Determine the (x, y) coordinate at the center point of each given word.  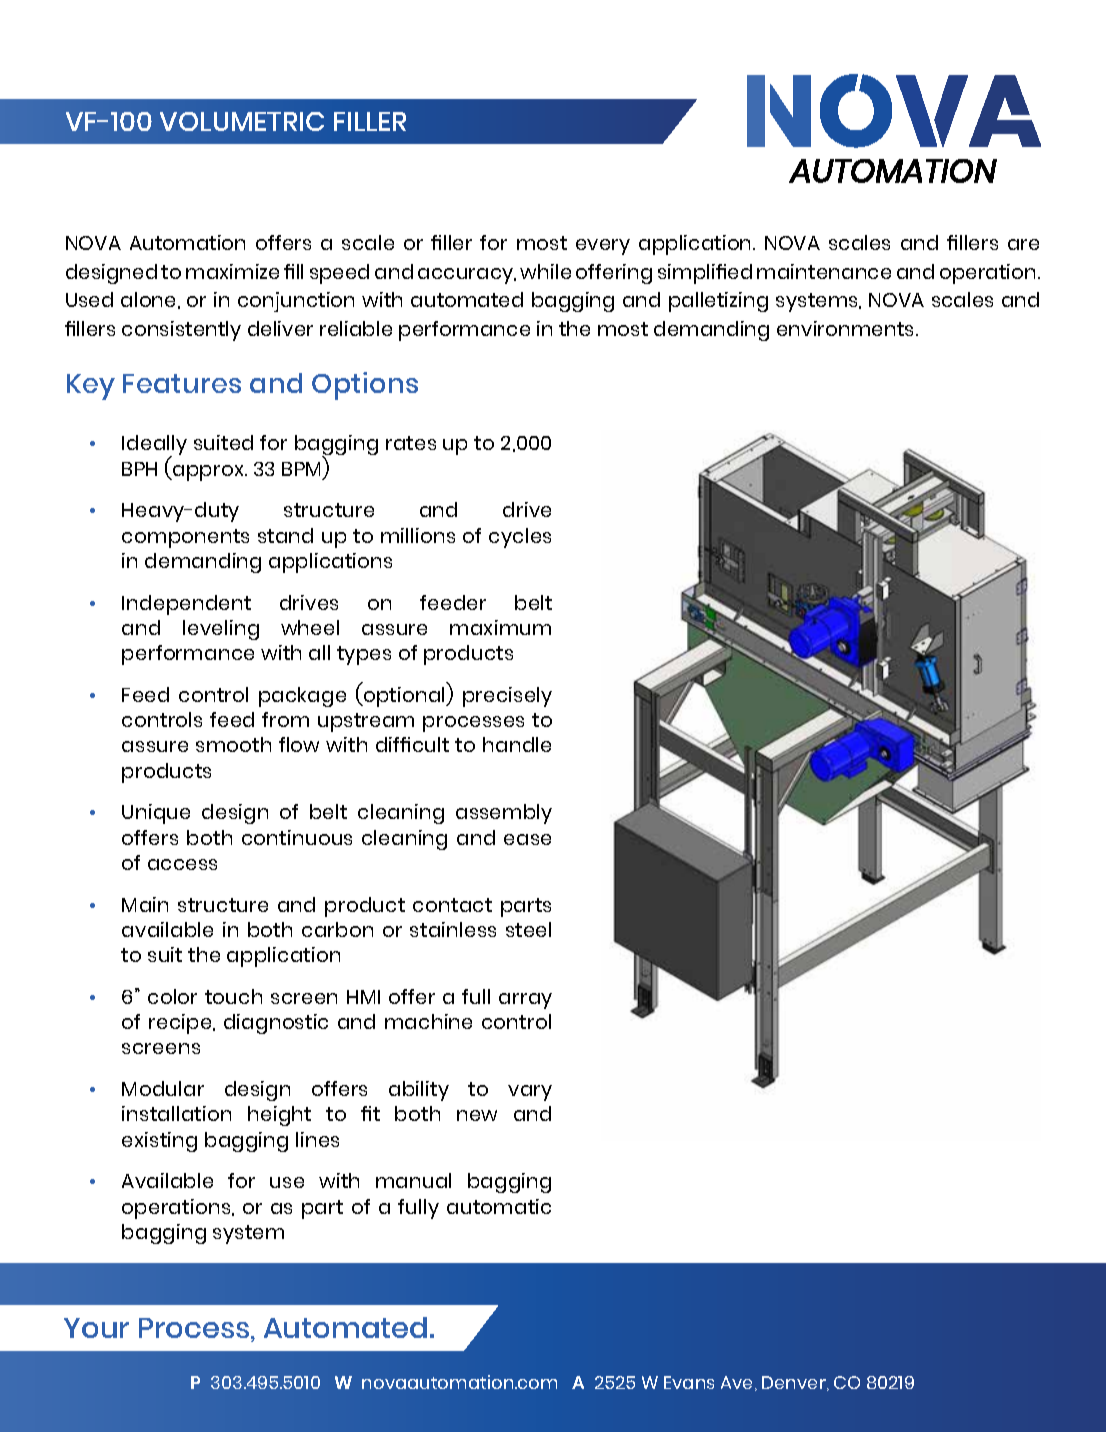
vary (530, 1093)
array (525, 1001)
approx (208, 473)
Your (96, 1328)
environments (847, 328)
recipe (181, 1024)
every (603, 247)
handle (517, 744)
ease (527, 839)
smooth (233, 744)
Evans (689, 1382)
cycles (520, 538)
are (1023, 244)
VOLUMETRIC (242, 121)
